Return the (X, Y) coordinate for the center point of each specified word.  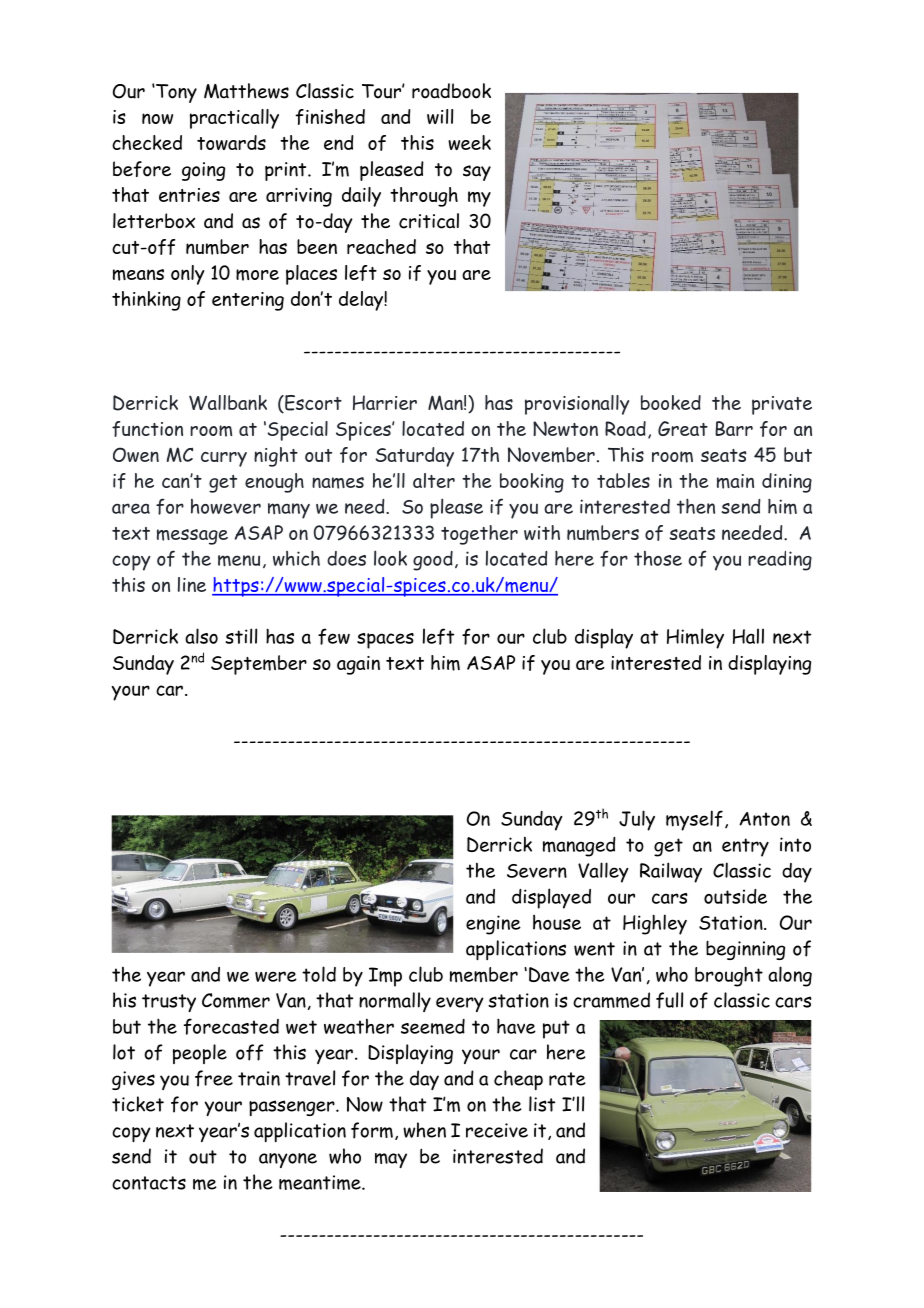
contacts (149, 1183)
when (424, 1130)
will (440, 116)
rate (567, 1079)
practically (234, 119)
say (477, 173)
